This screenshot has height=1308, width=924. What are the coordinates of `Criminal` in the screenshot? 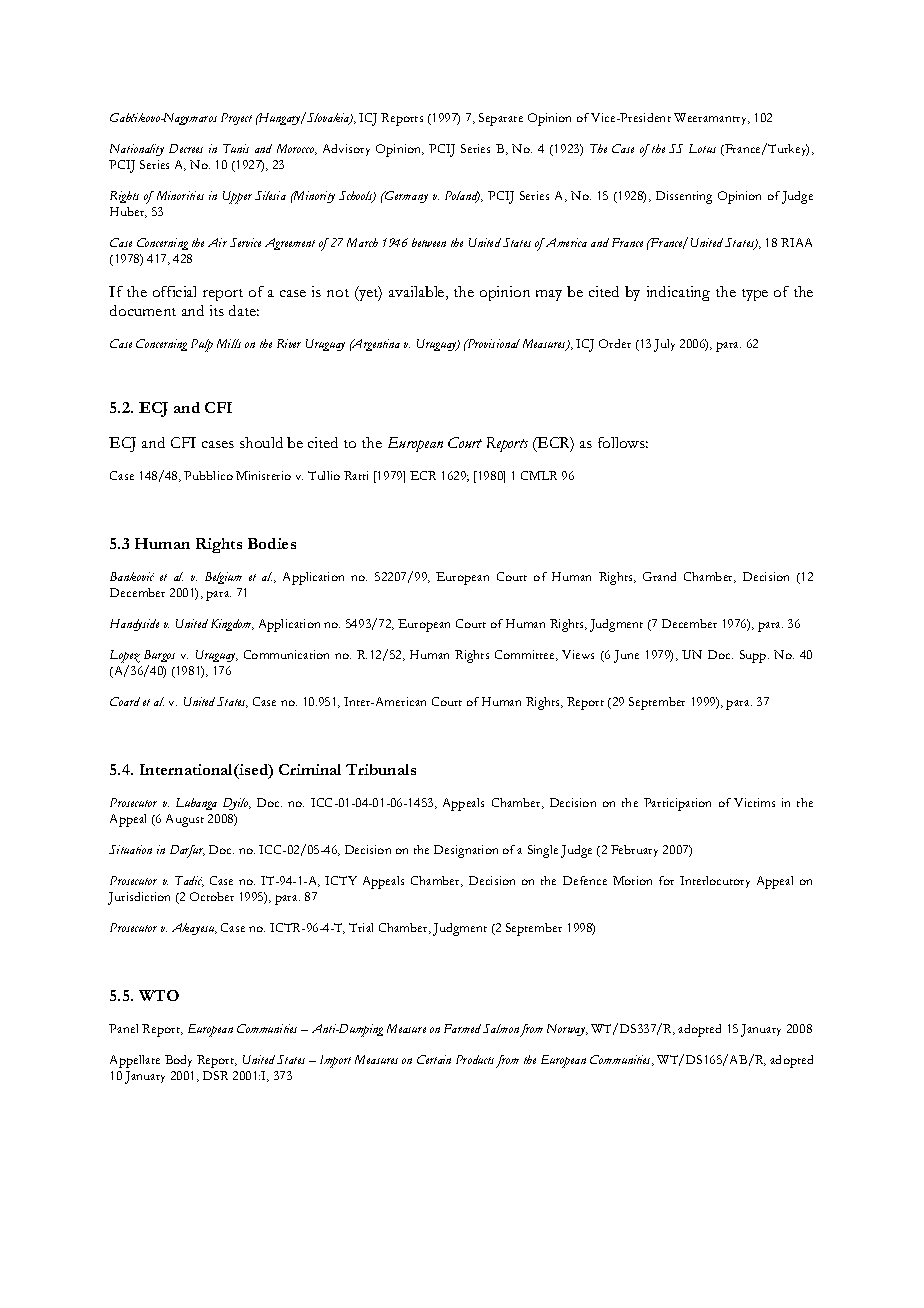 It's located at (310, 769).
